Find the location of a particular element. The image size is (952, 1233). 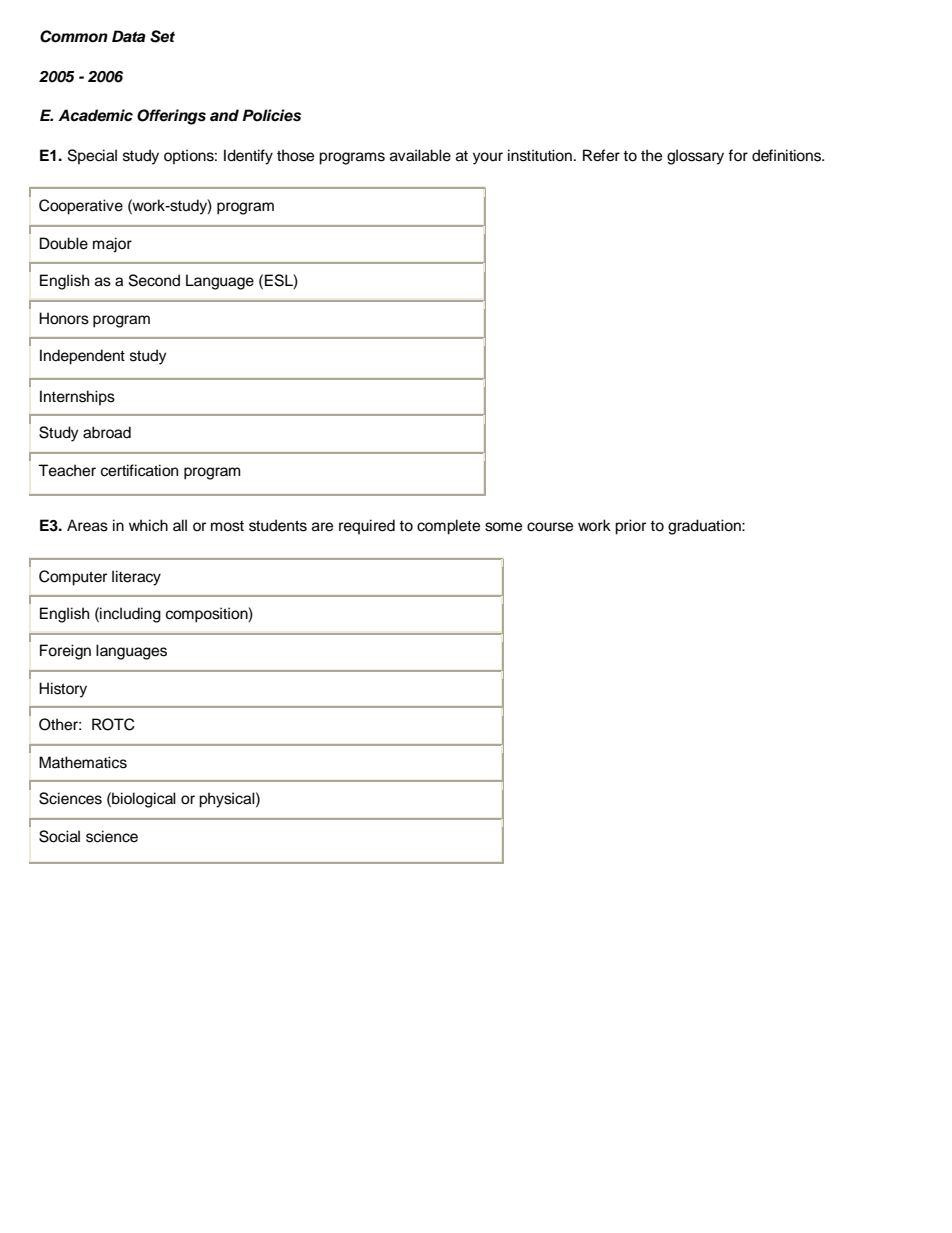

definitions is located at coordinates (787, 155).
